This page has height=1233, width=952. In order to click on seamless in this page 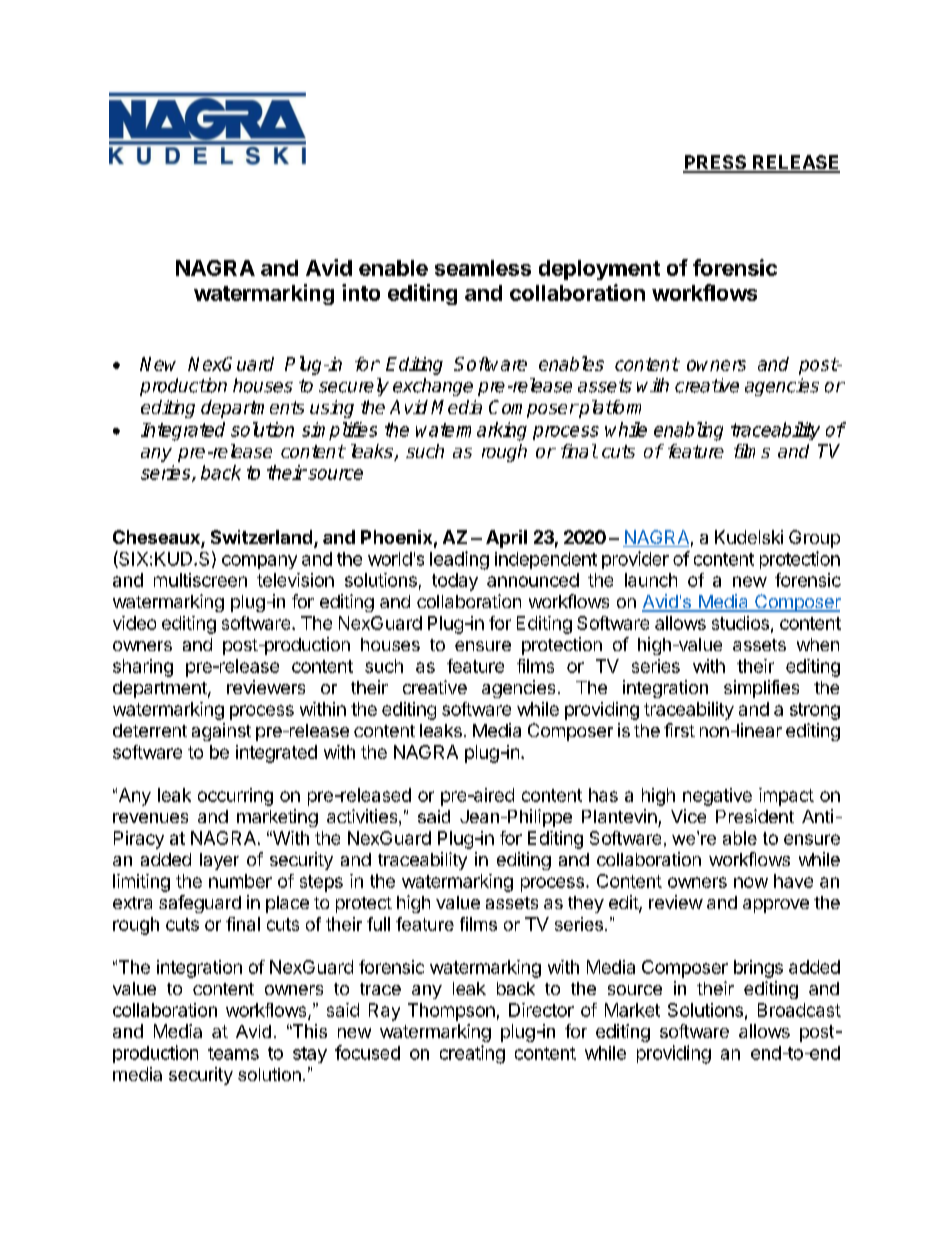, I will do `click(483, 268)`.
